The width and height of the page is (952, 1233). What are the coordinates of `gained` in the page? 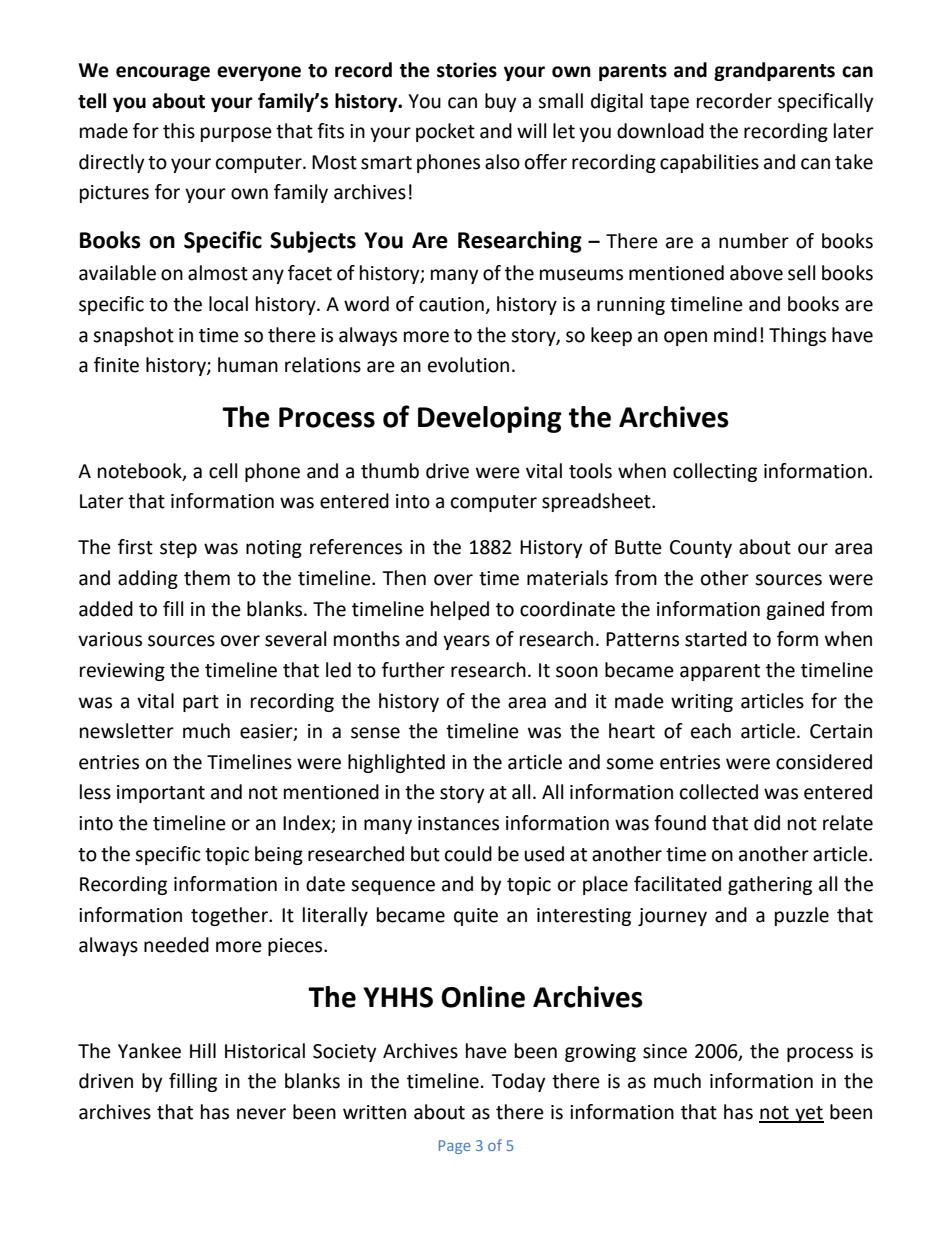 It's located at (795, 610).
